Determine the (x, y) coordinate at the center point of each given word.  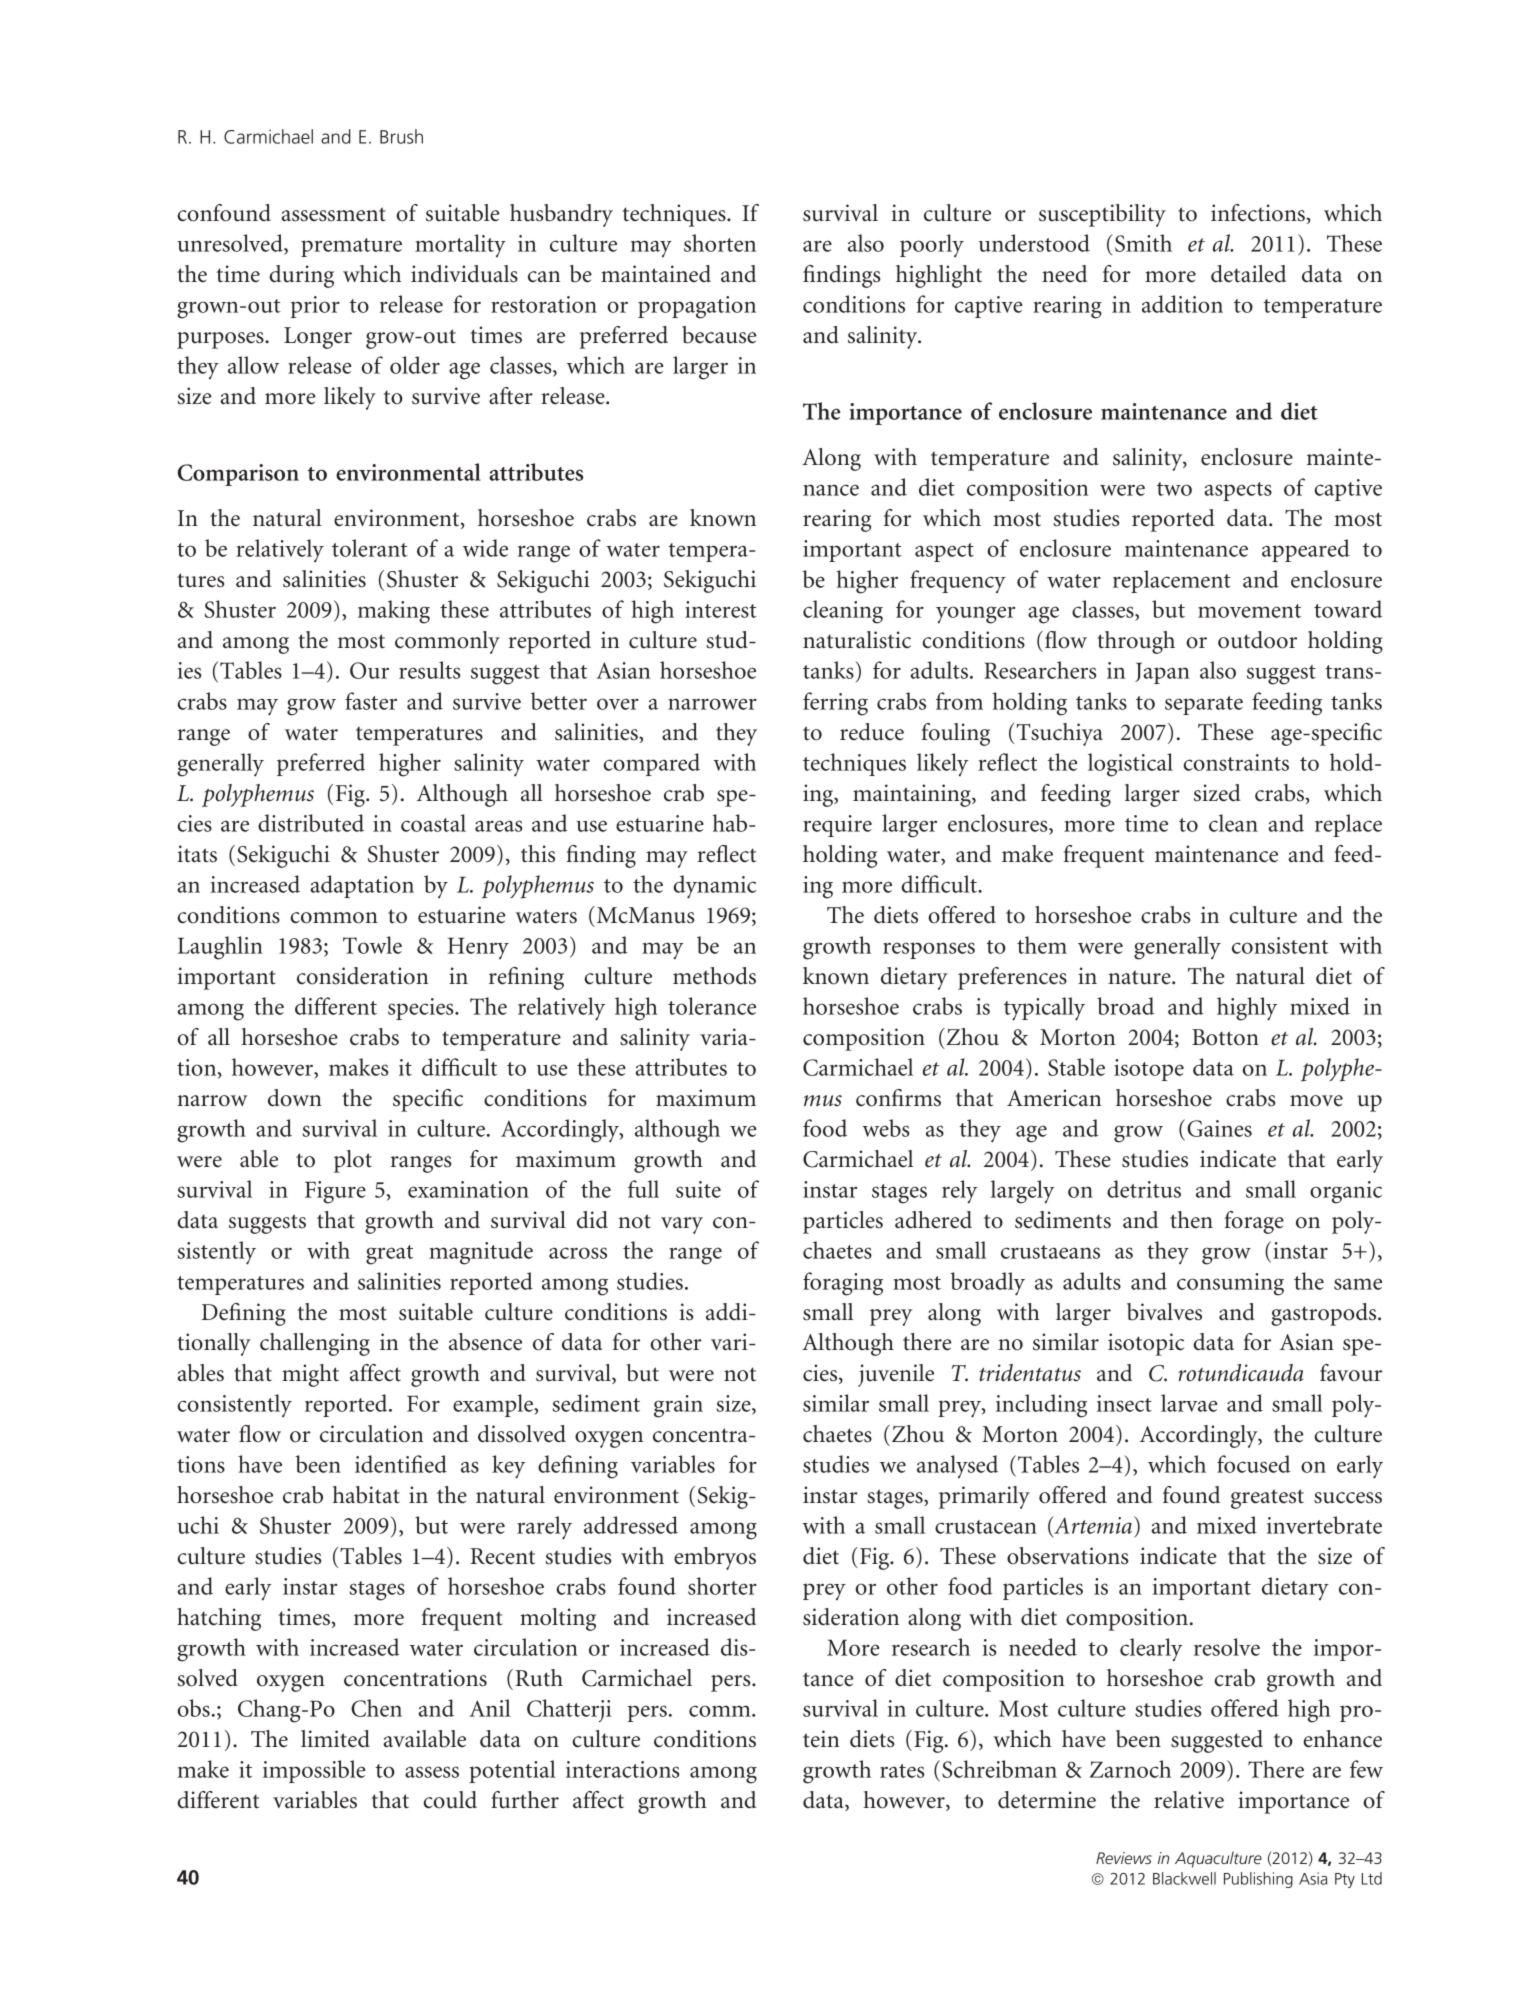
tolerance (712, 1006)
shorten (720, 243)
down (295, 1098)
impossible (314, 1771)
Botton (1225, 1037)
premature (351, 247)
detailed (1248, 274)
